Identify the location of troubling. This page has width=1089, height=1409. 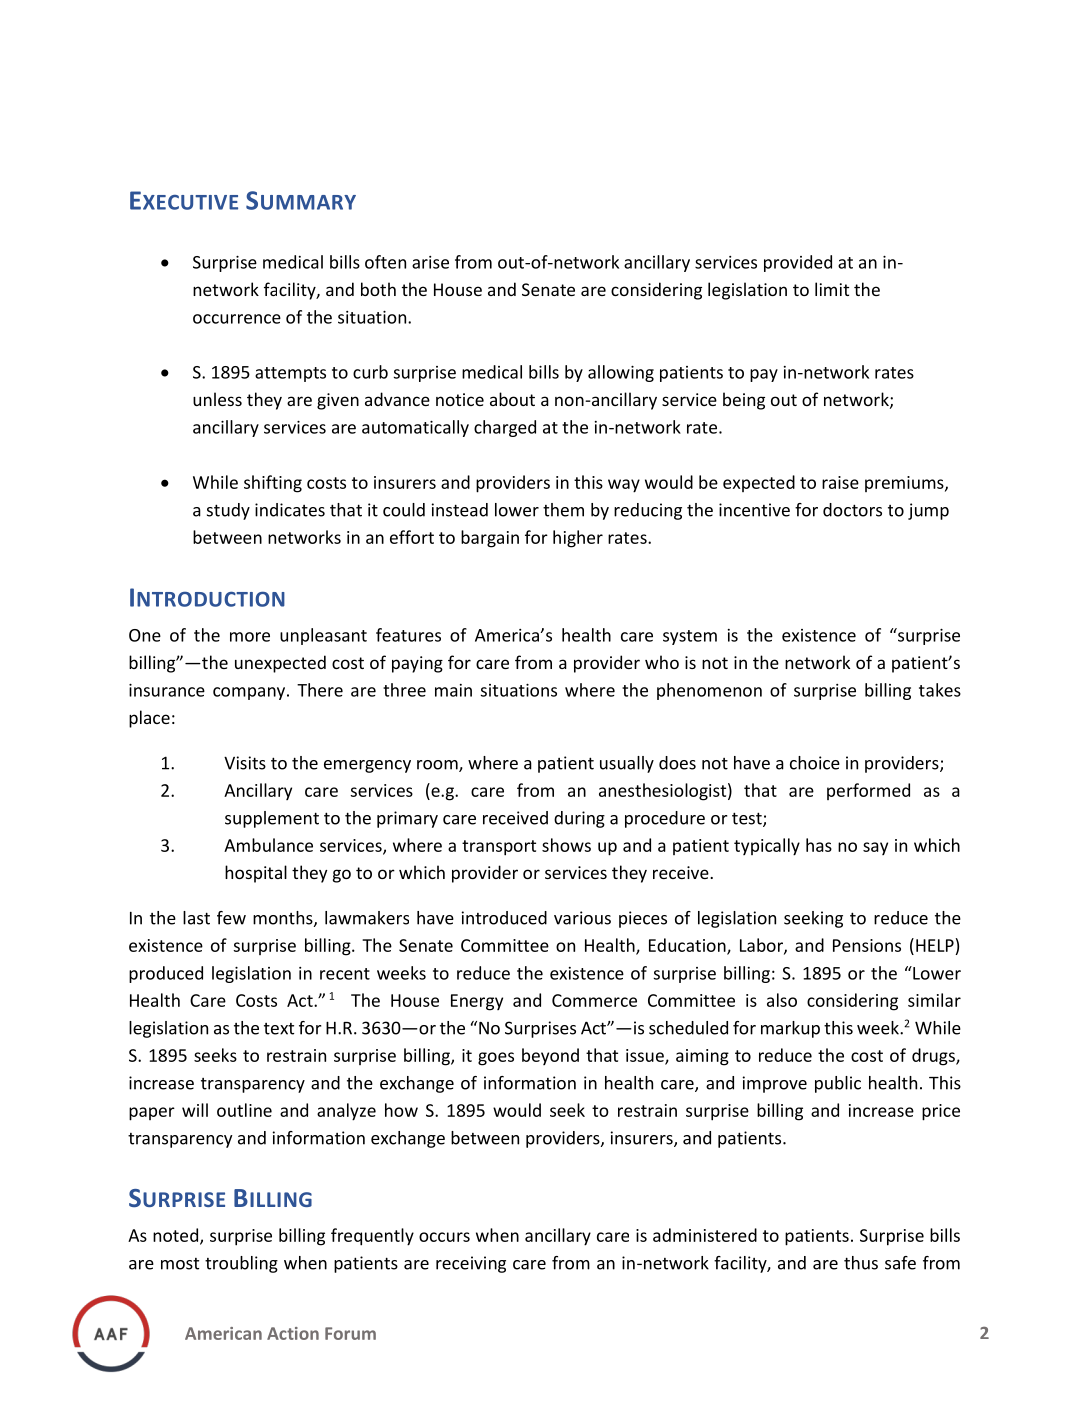
(241, 1264).
